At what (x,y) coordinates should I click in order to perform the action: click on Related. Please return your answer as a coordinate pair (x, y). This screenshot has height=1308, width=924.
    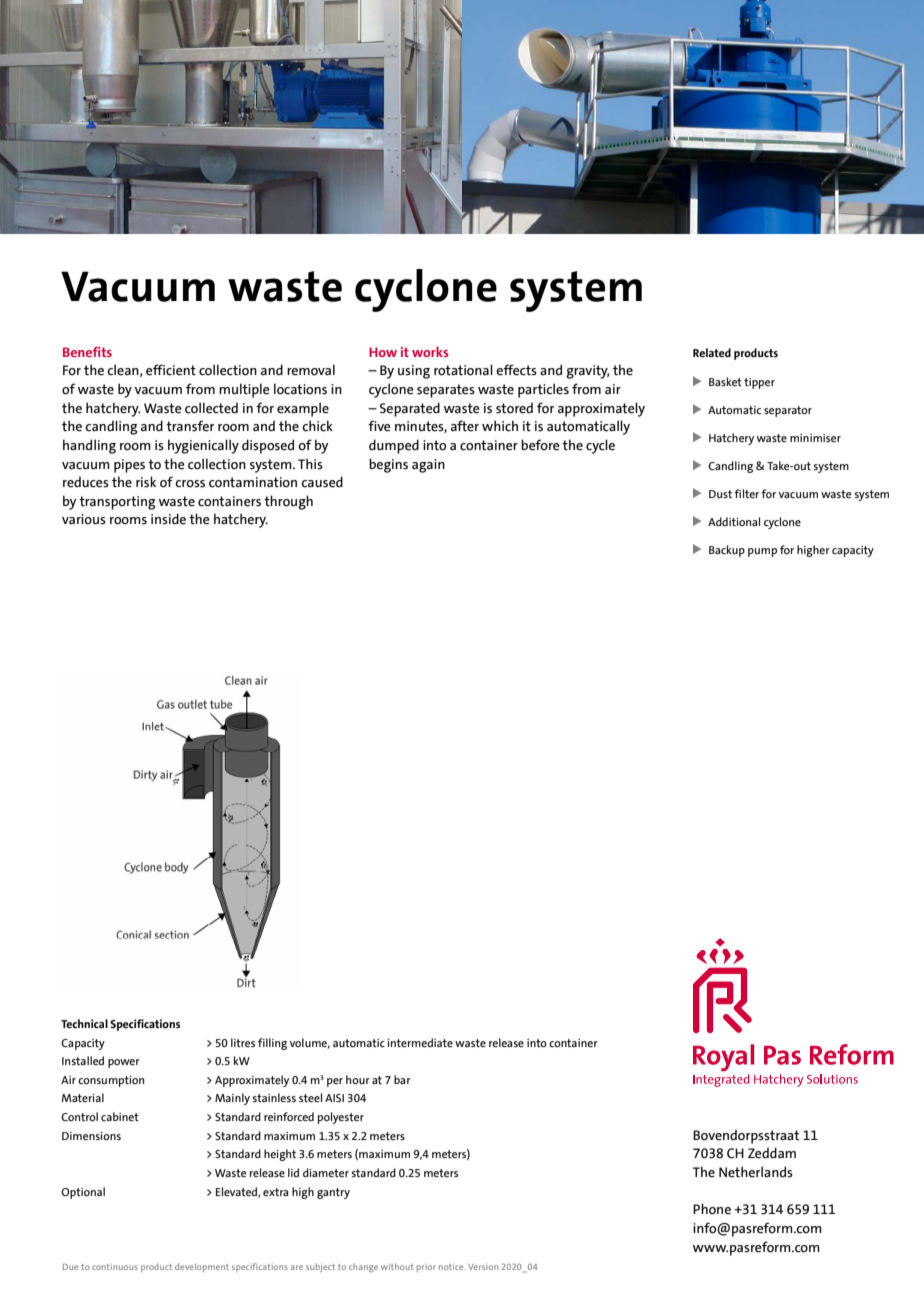
    Looking at the image, I should click on (712, 352).
